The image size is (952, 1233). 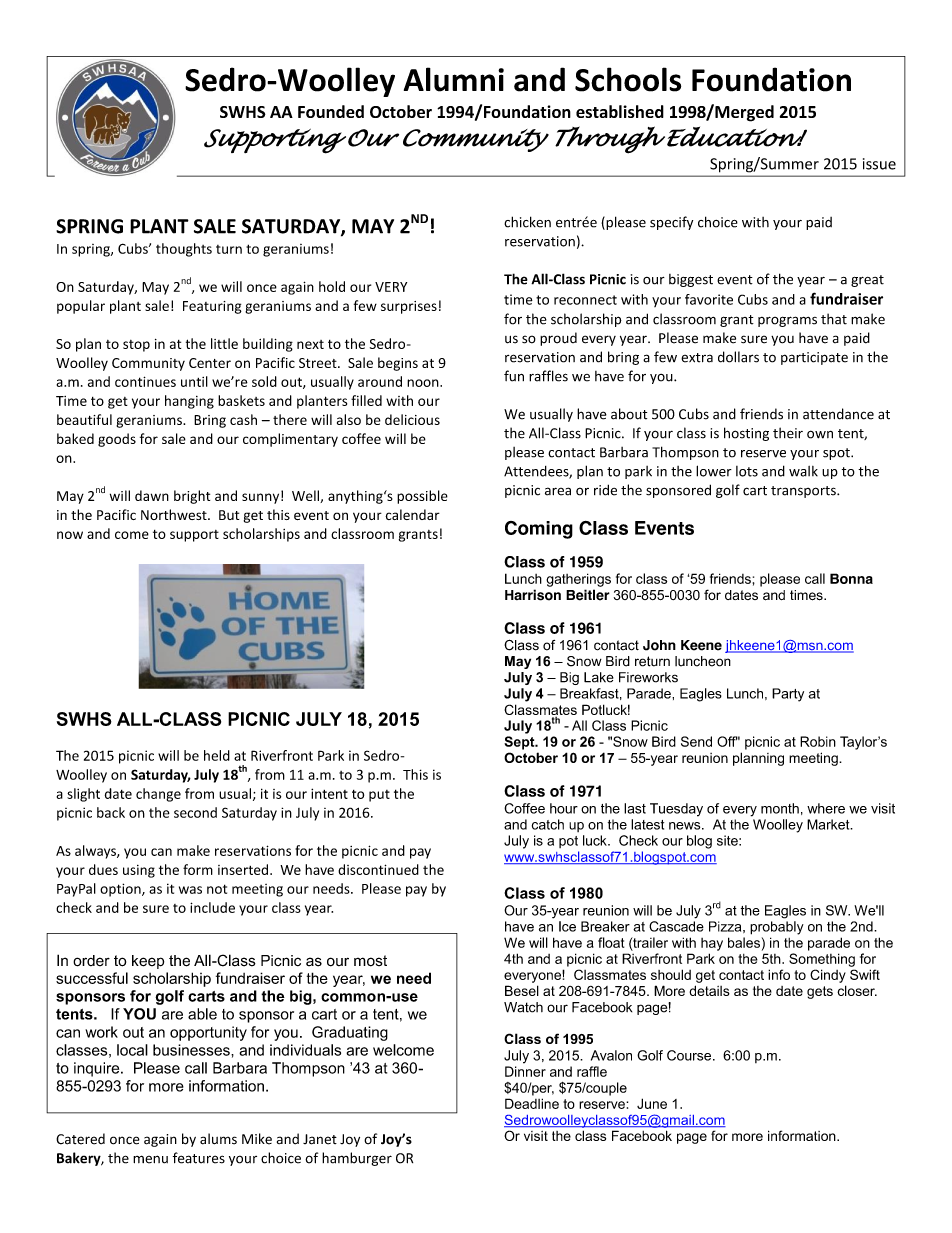 I want to click on Alumni, so click(x=454, y=79).
